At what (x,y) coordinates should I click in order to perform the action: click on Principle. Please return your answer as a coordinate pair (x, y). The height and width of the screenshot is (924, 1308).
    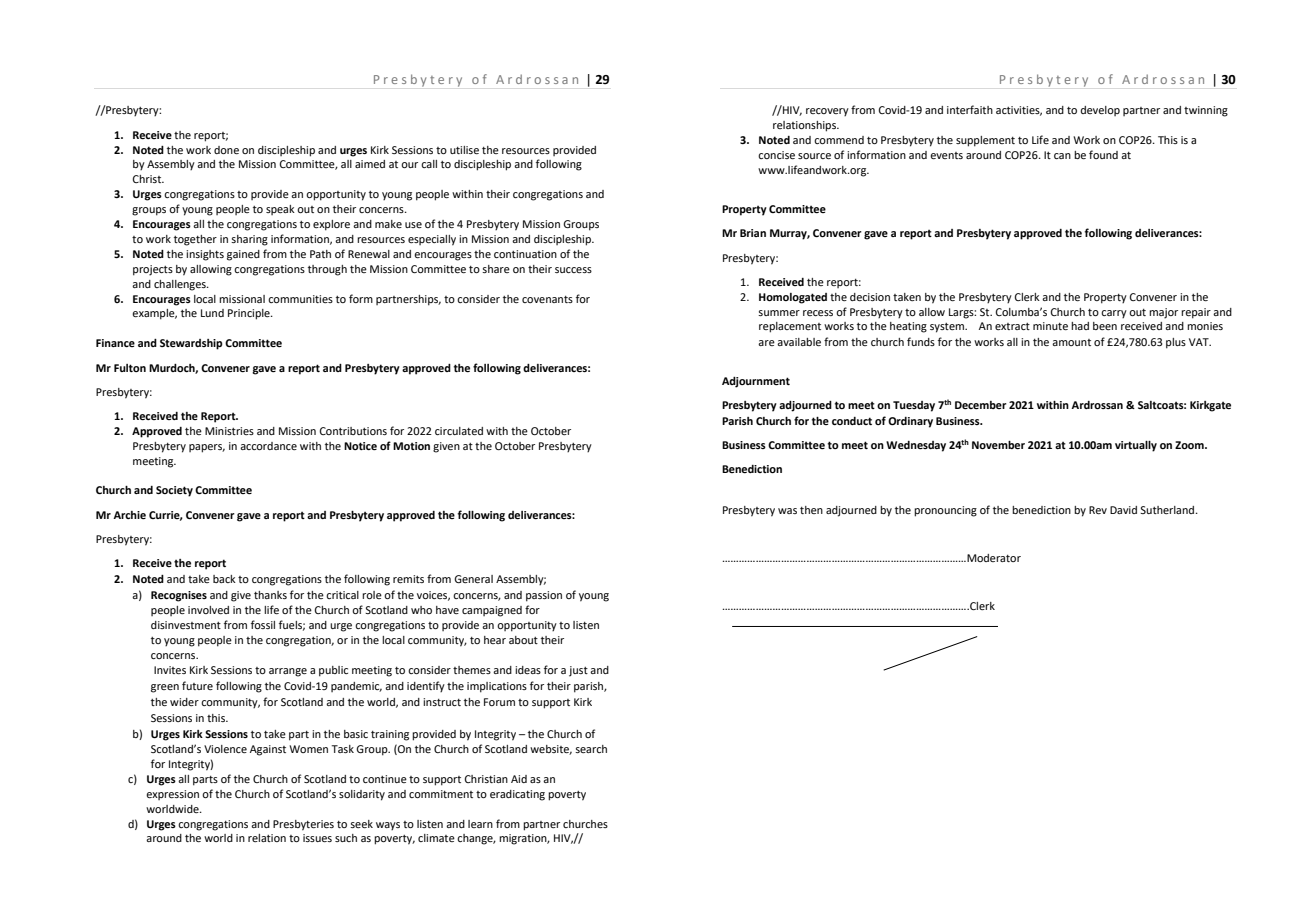
    Looking at the image, I should click on (250, 314).
